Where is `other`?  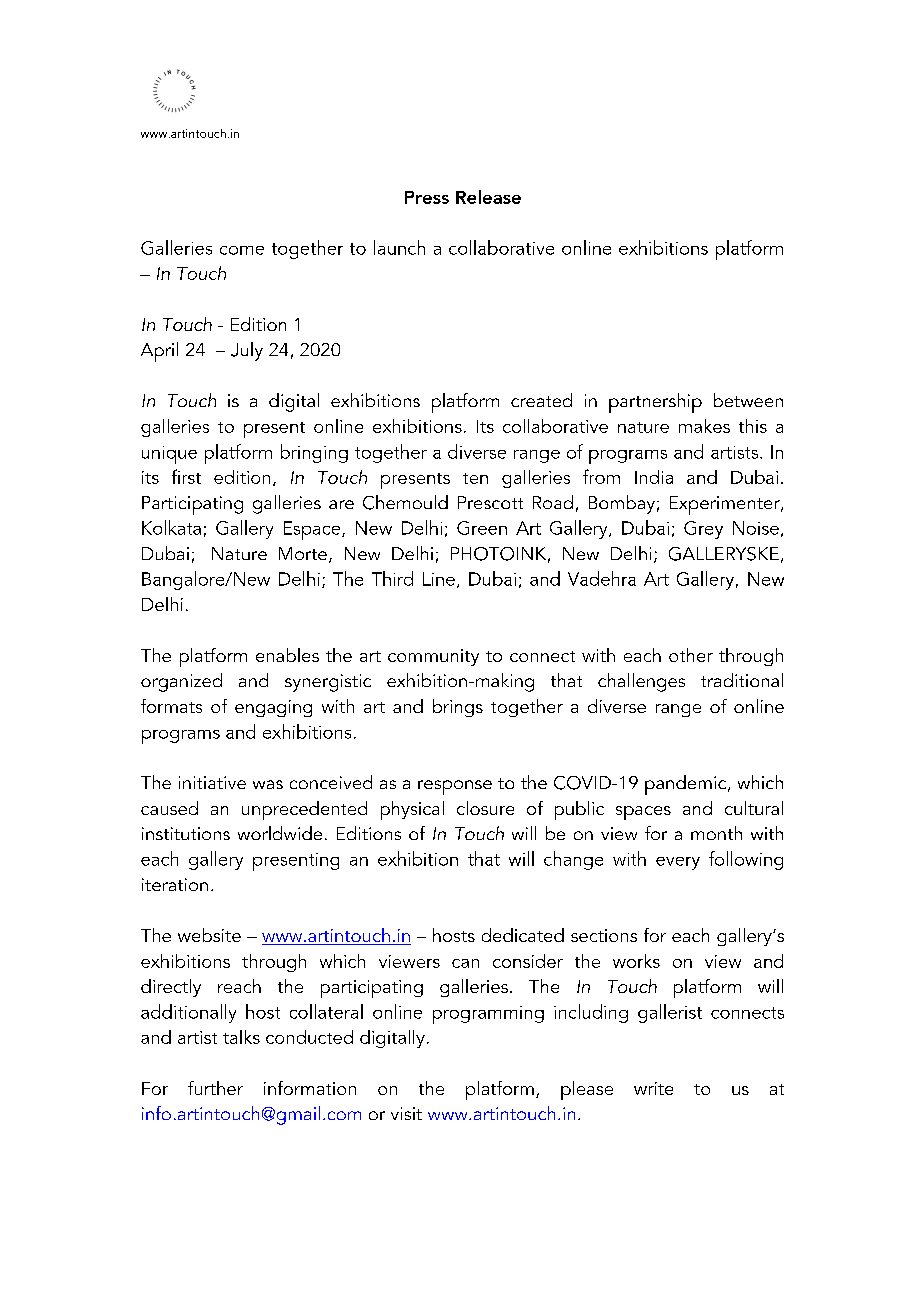 other is located at coordinates (691, 655).
